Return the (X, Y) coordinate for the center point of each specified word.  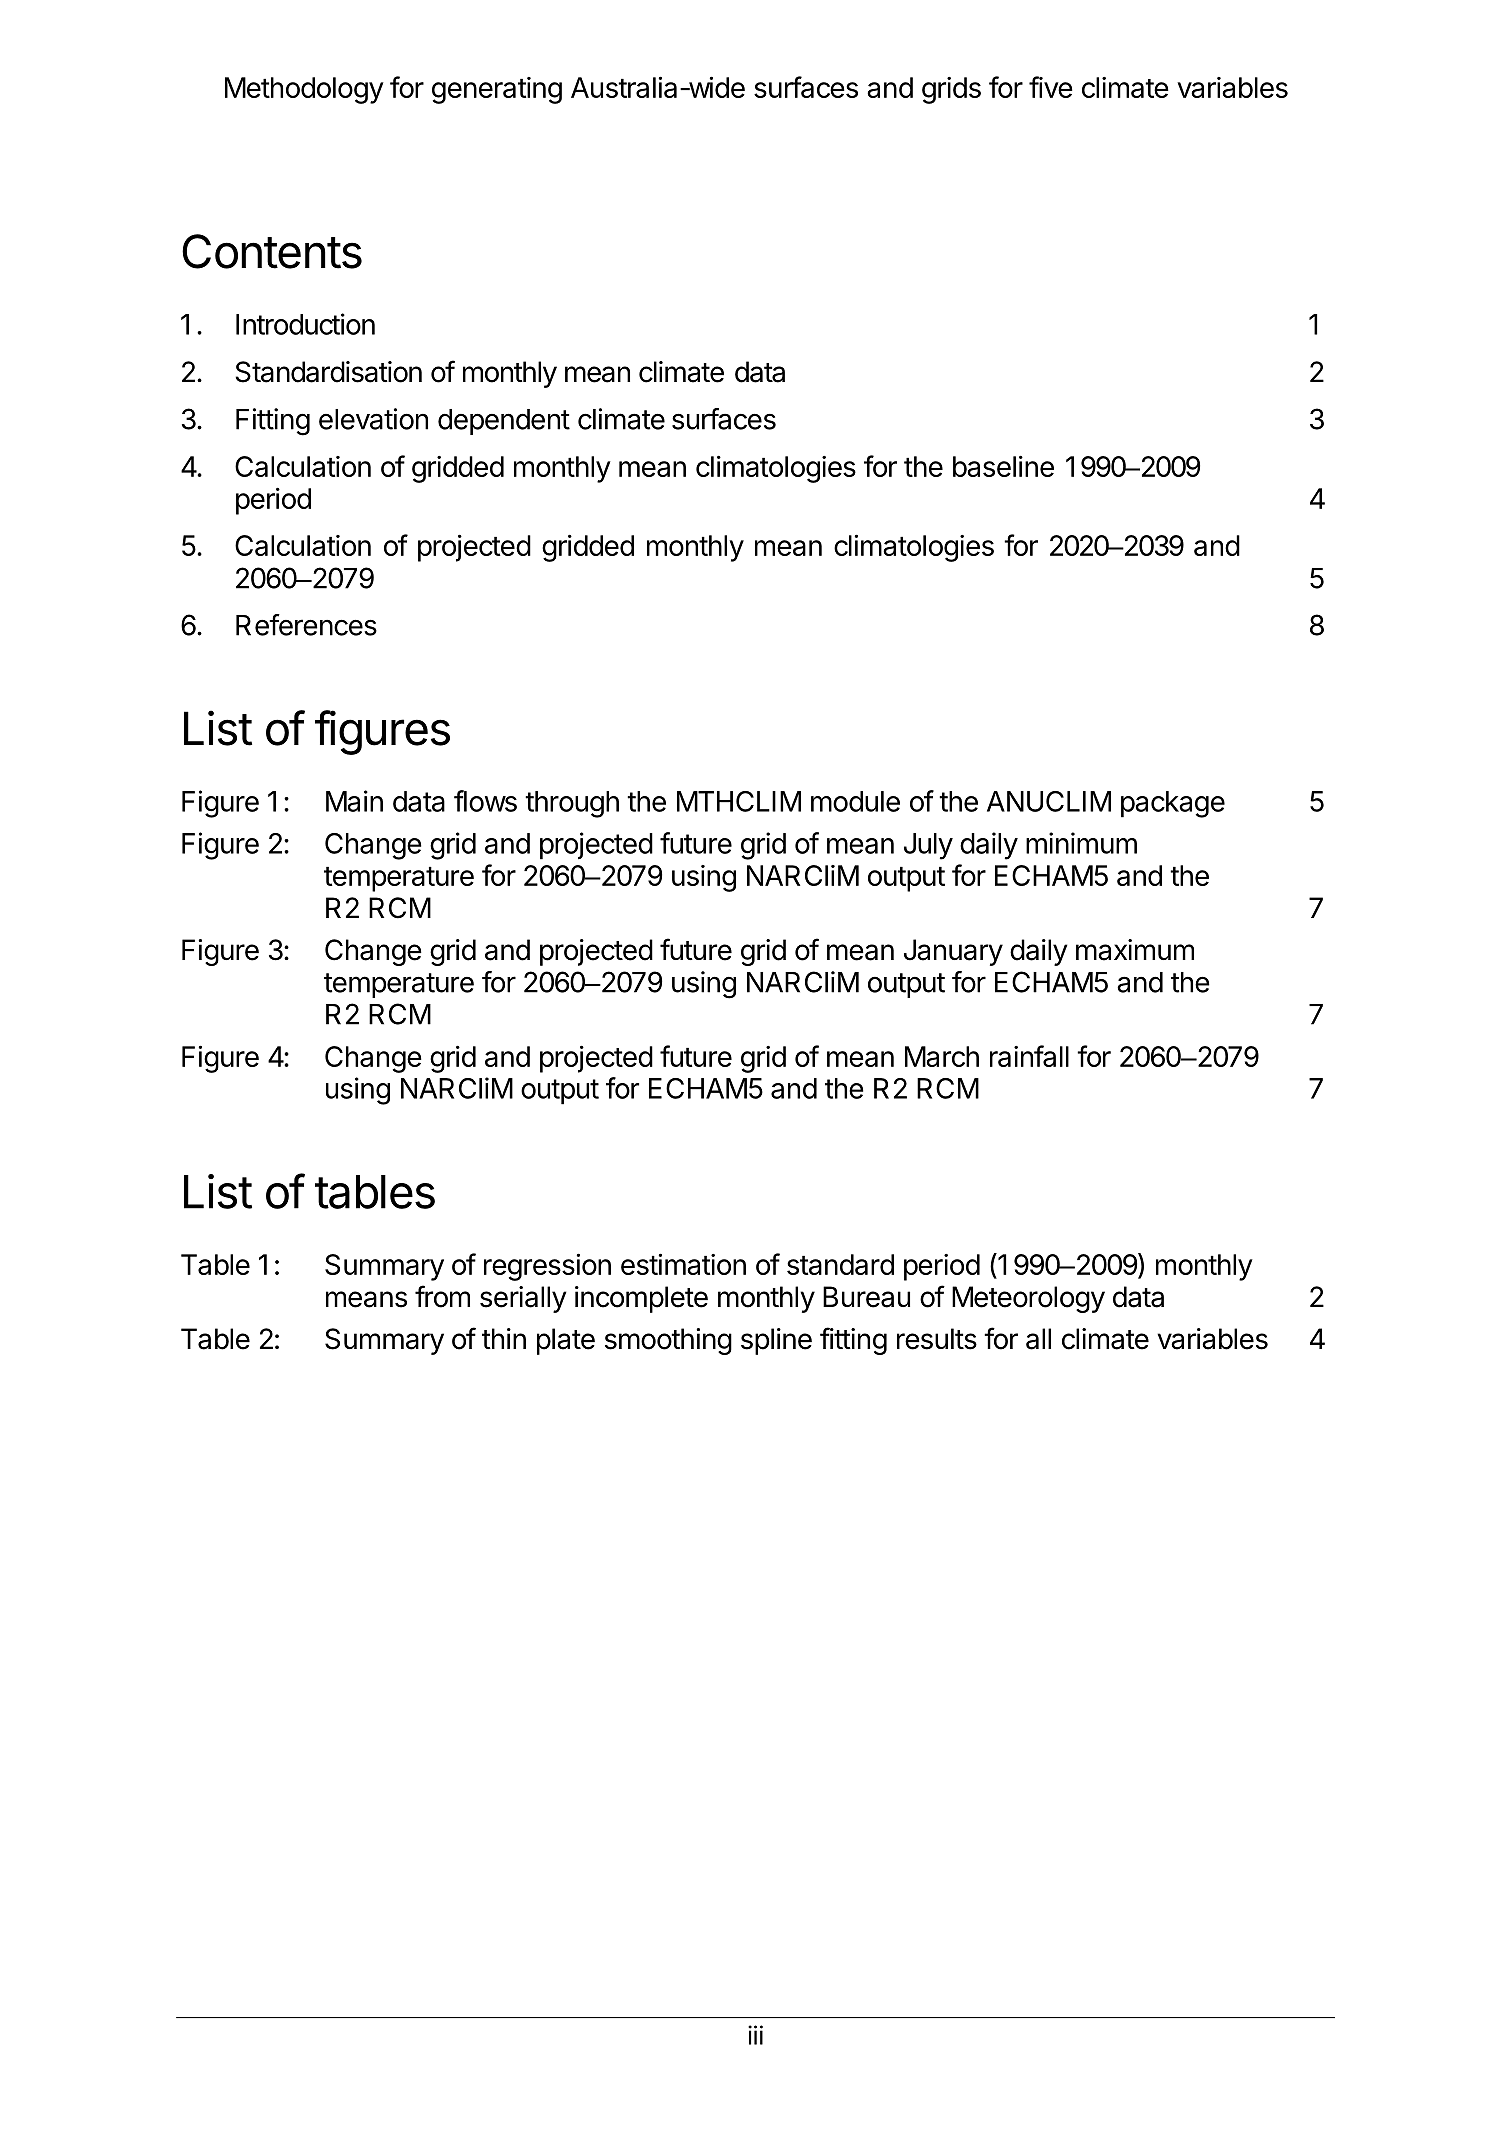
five (1051, 87)
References (306, 625)
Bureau (866, 1297)
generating (497, 90)
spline (776, 1341)
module (855, 801)
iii (755, 2035)
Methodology (304, 90)
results (937, 1339)
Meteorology (1028, 1299)
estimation (683, 1264)
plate (566, 1341)
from (442, 1296)
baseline (1003, 466)
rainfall (1029, 1056)
